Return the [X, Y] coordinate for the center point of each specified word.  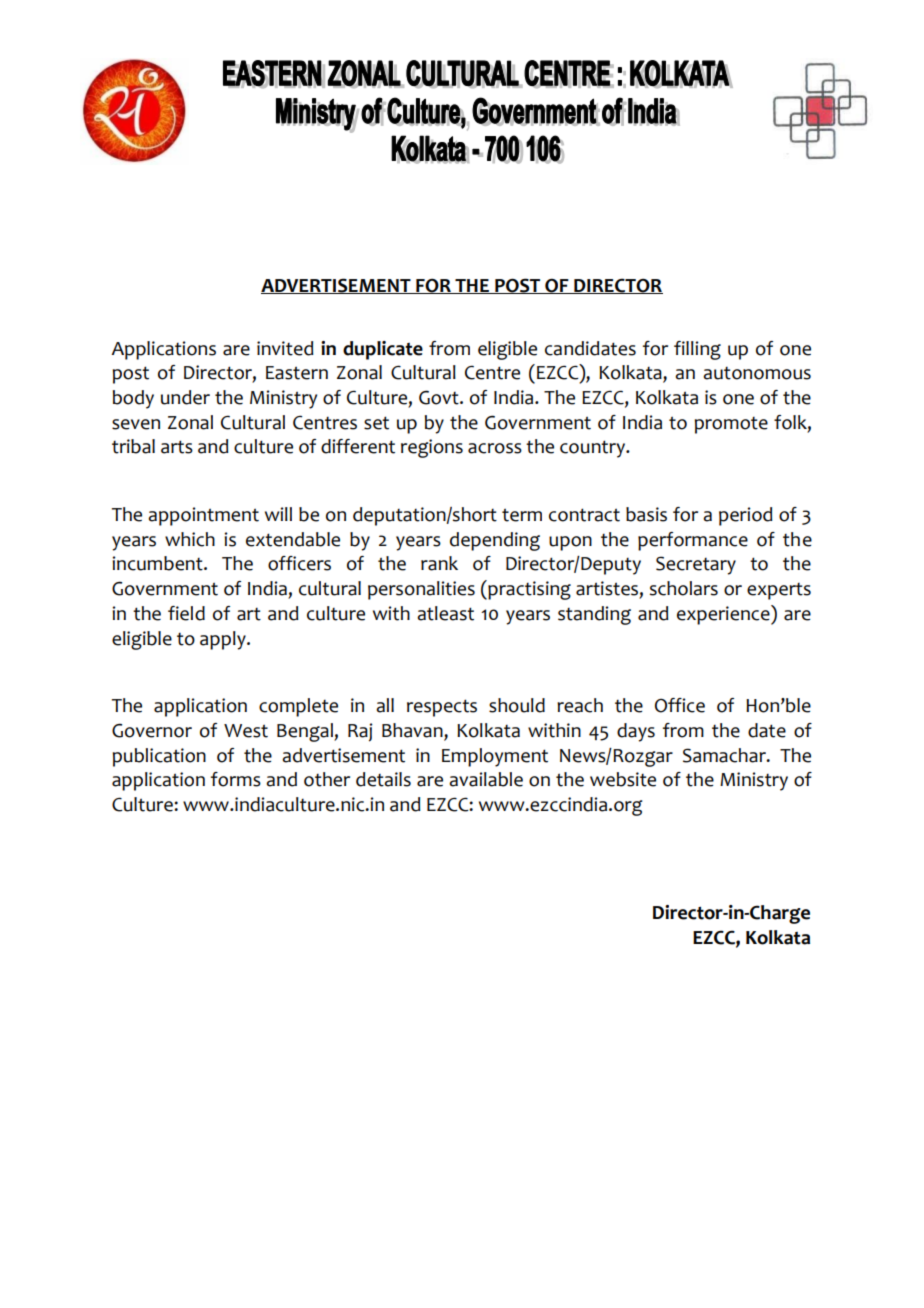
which [190, 539]
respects [442, 708]
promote [731, 425]
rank [439, 563]
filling [697, 350]
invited [285, 348]
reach [580, 705]
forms [236, 779]
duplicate [383, 350]
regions [432, 448]
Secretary [696, 565]
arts [177, 447]
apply [224, 640]
